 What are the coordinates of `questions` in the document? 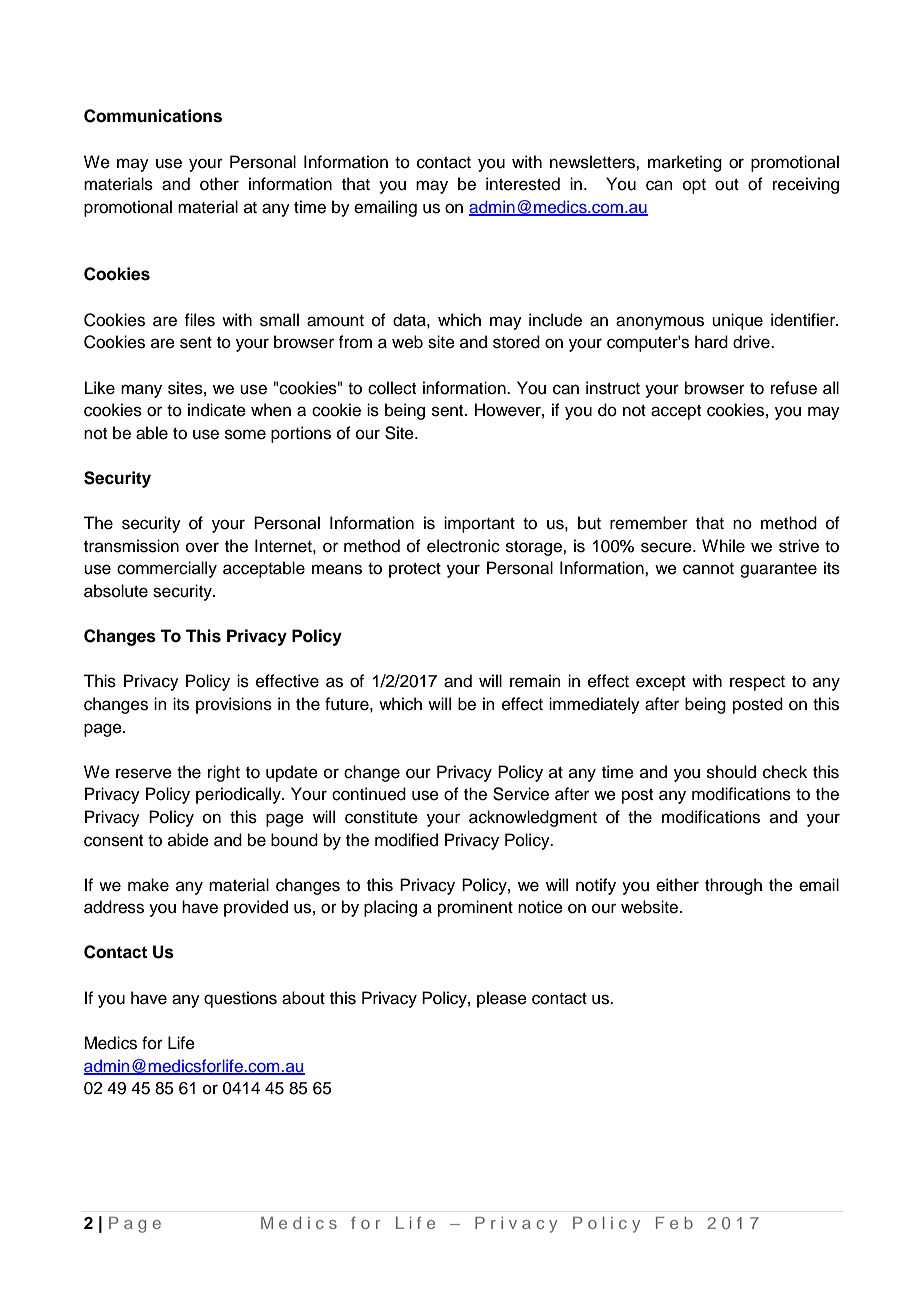 It's located at (240, 999).
